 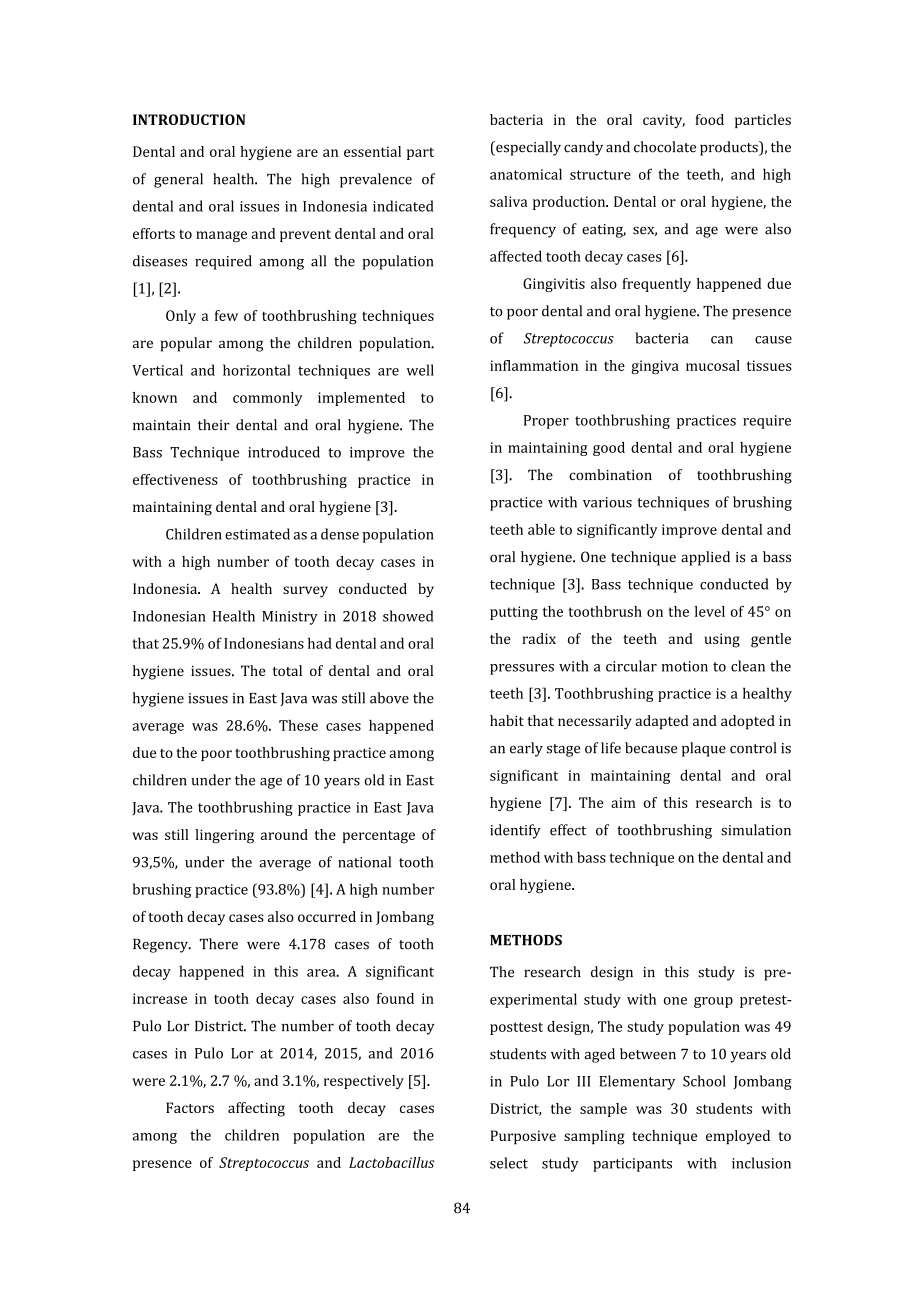 I want to click on affecting, so click(x=256, y=1109).
